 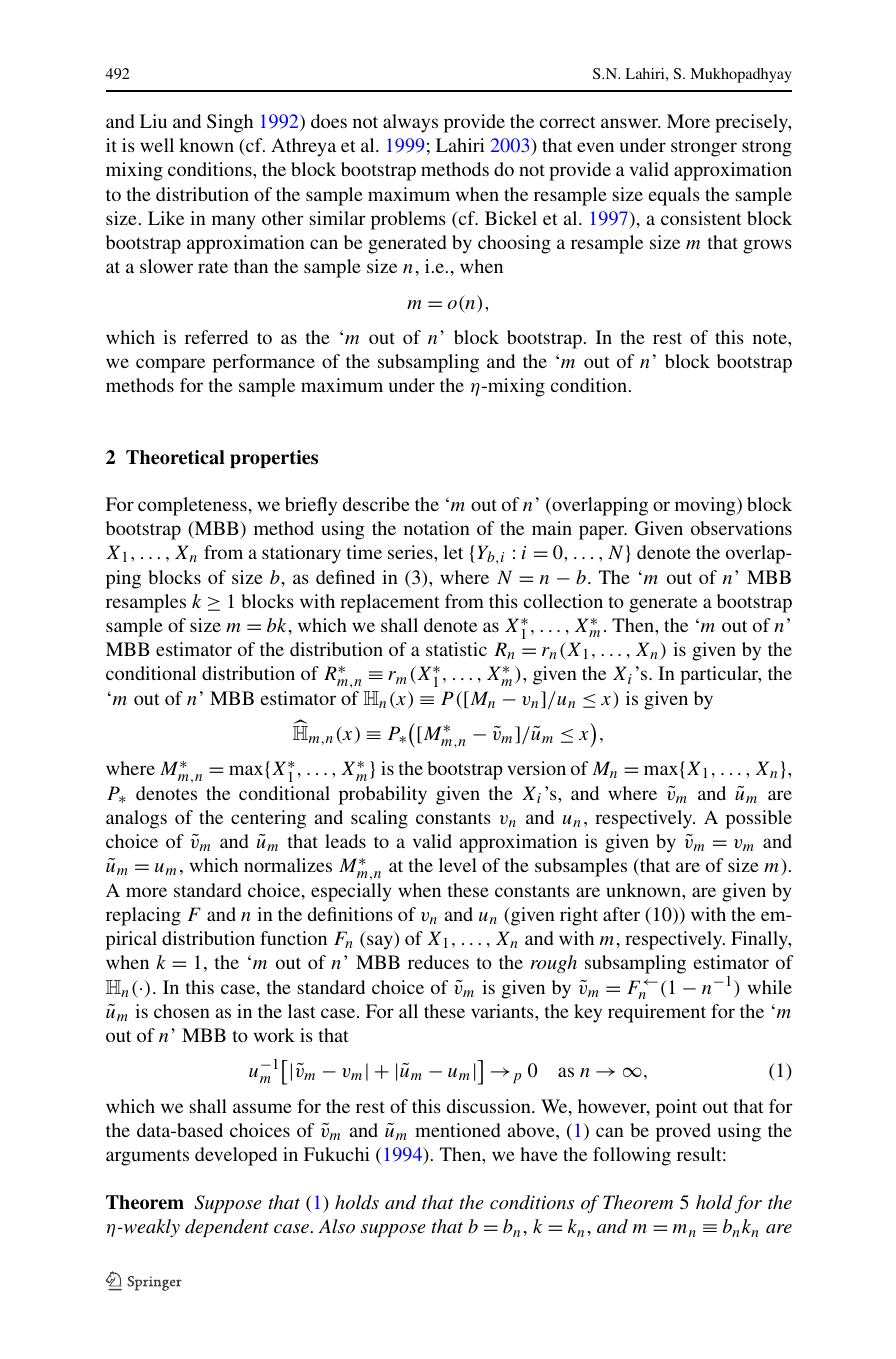 What do you see at coordinates (767, 246) in the page?
I see `grows` at bounding box center [767, 246].
